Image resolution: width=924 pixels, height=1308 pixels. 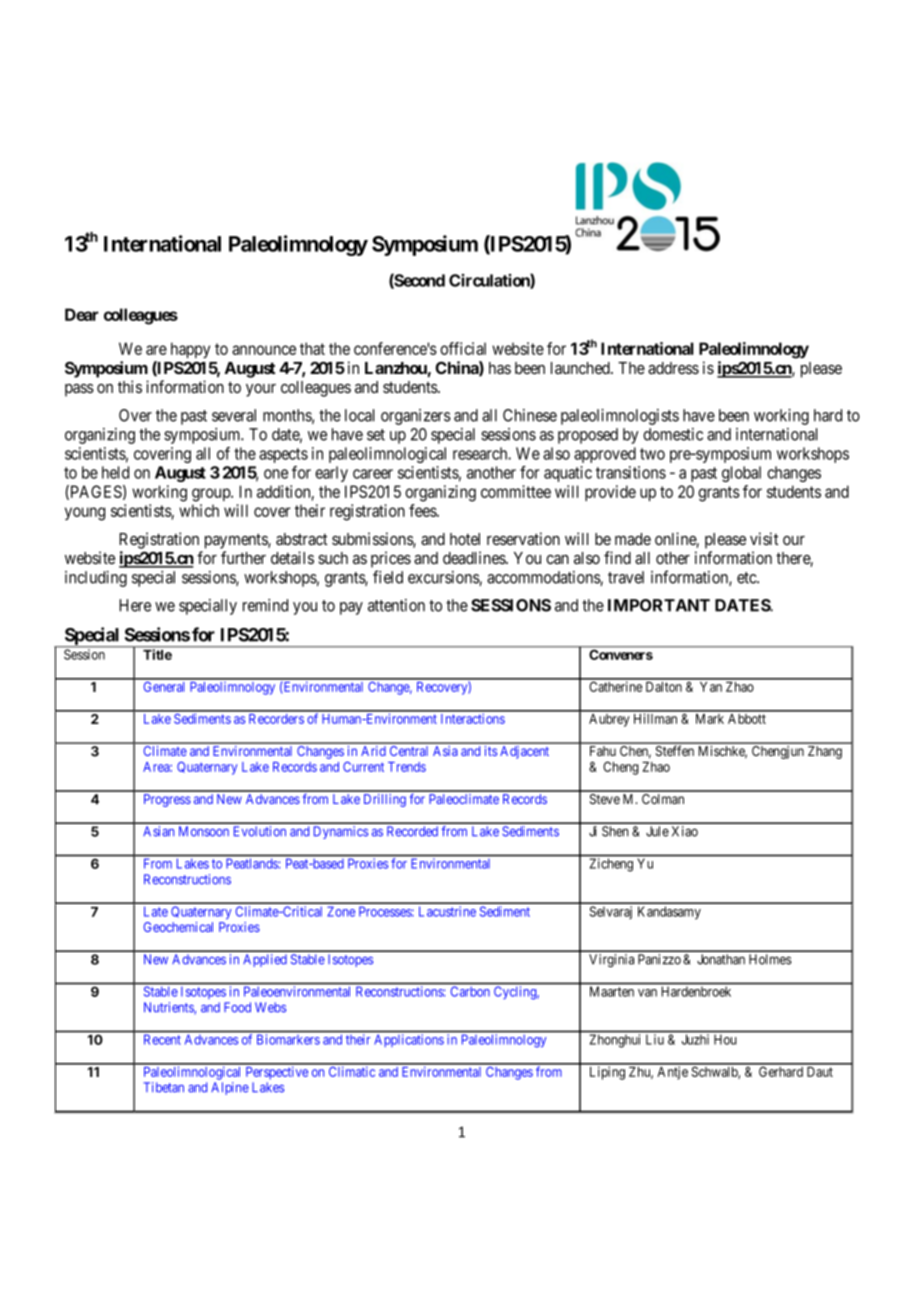 I want to click on which, so click(x=199, y=510).
